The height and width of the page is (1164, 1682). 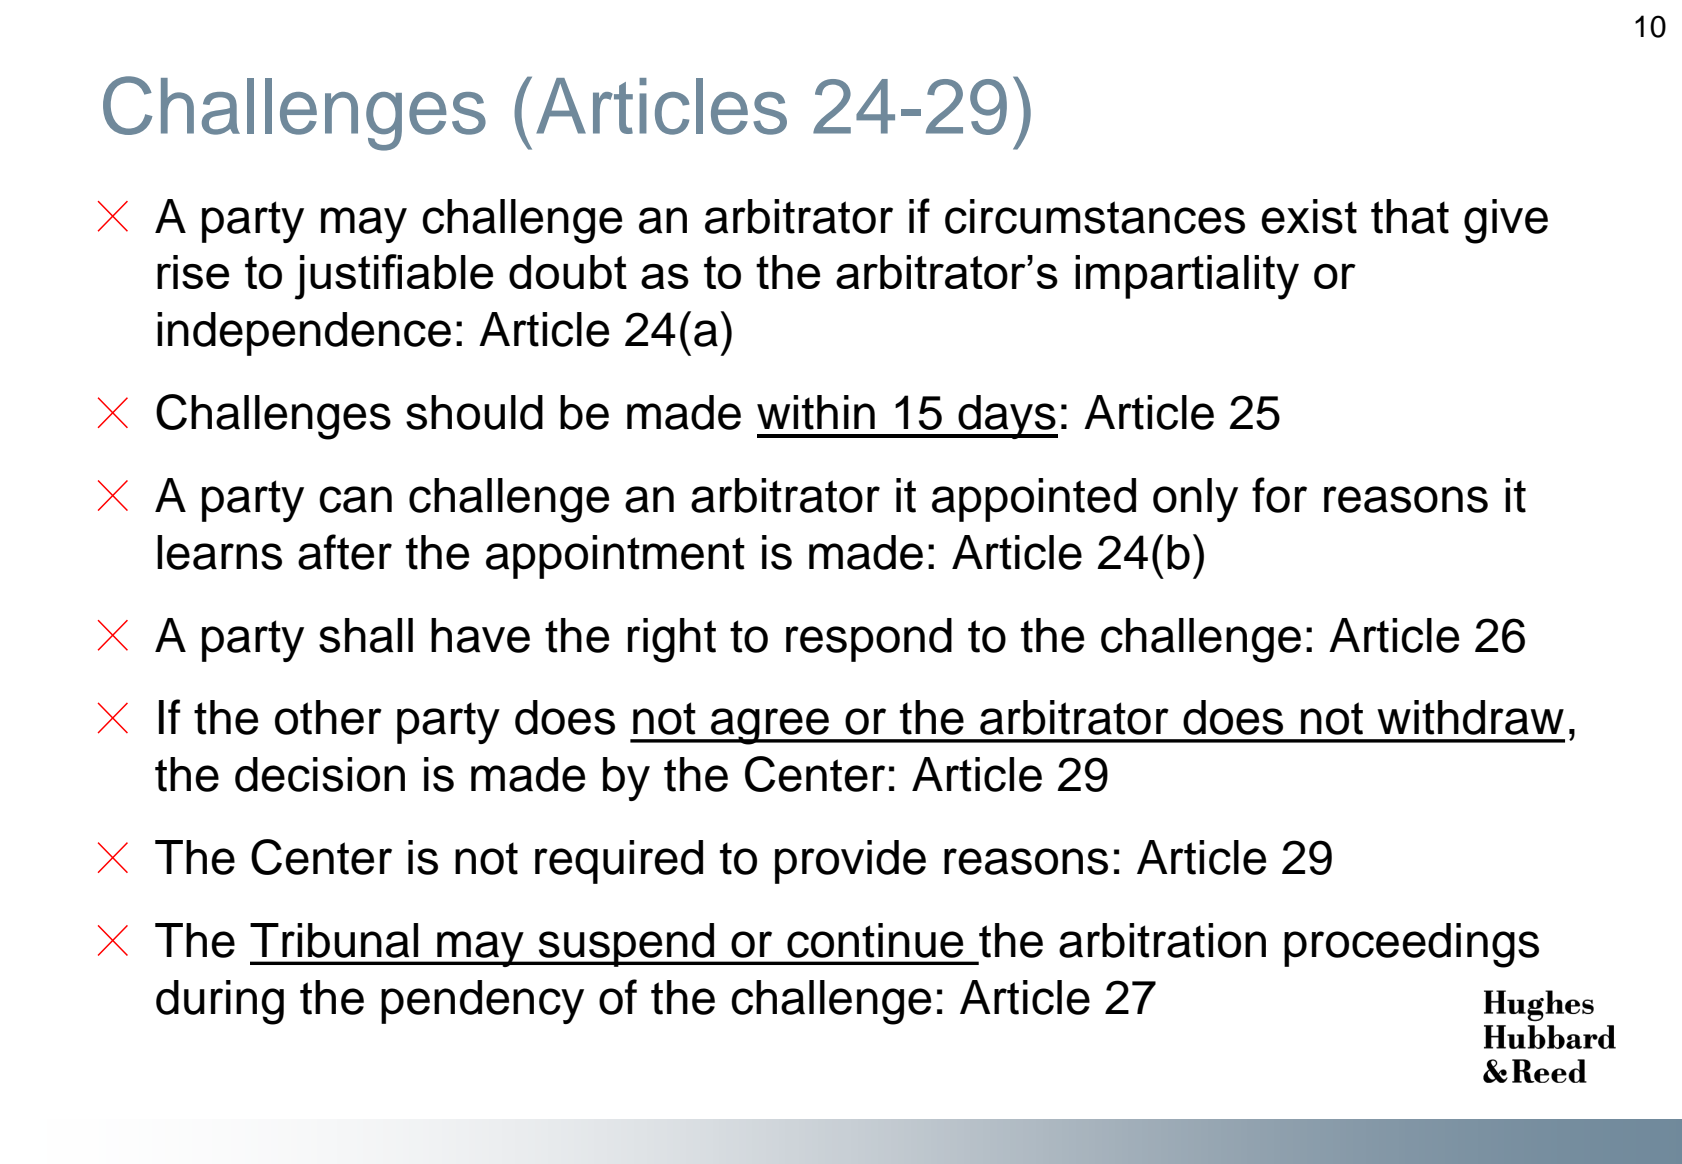 I want to click on justifiable, so click(x=394, y=277).
